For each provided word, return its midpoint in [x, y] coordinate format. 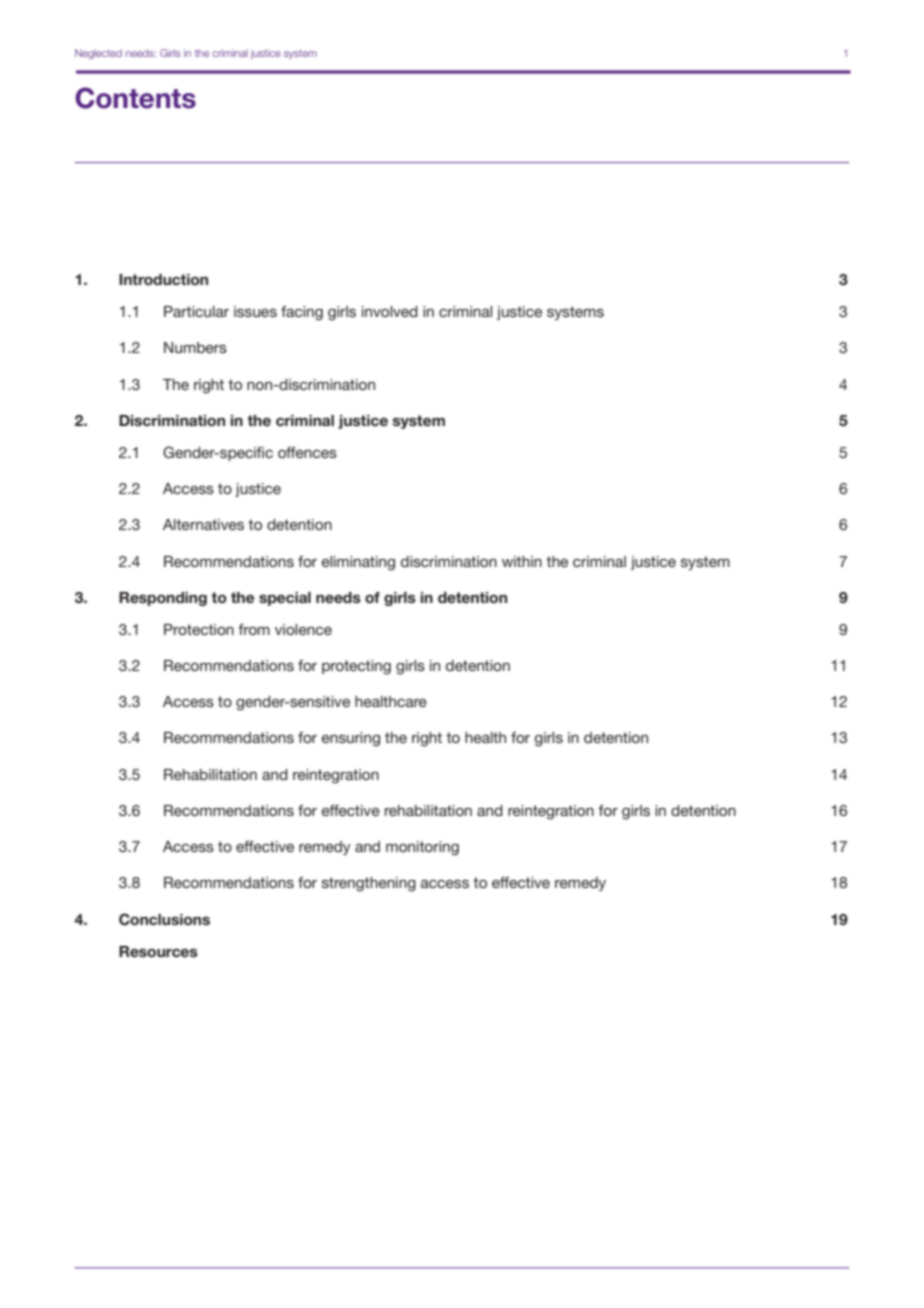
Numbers [195, 347]
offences [307, 452]
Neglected [98, 54]
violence [303, 629]
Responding [163, 599]
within [522, 561]
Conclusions [164, 919]
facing [302, 313]
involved [390, 311]
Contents [135, 98]
